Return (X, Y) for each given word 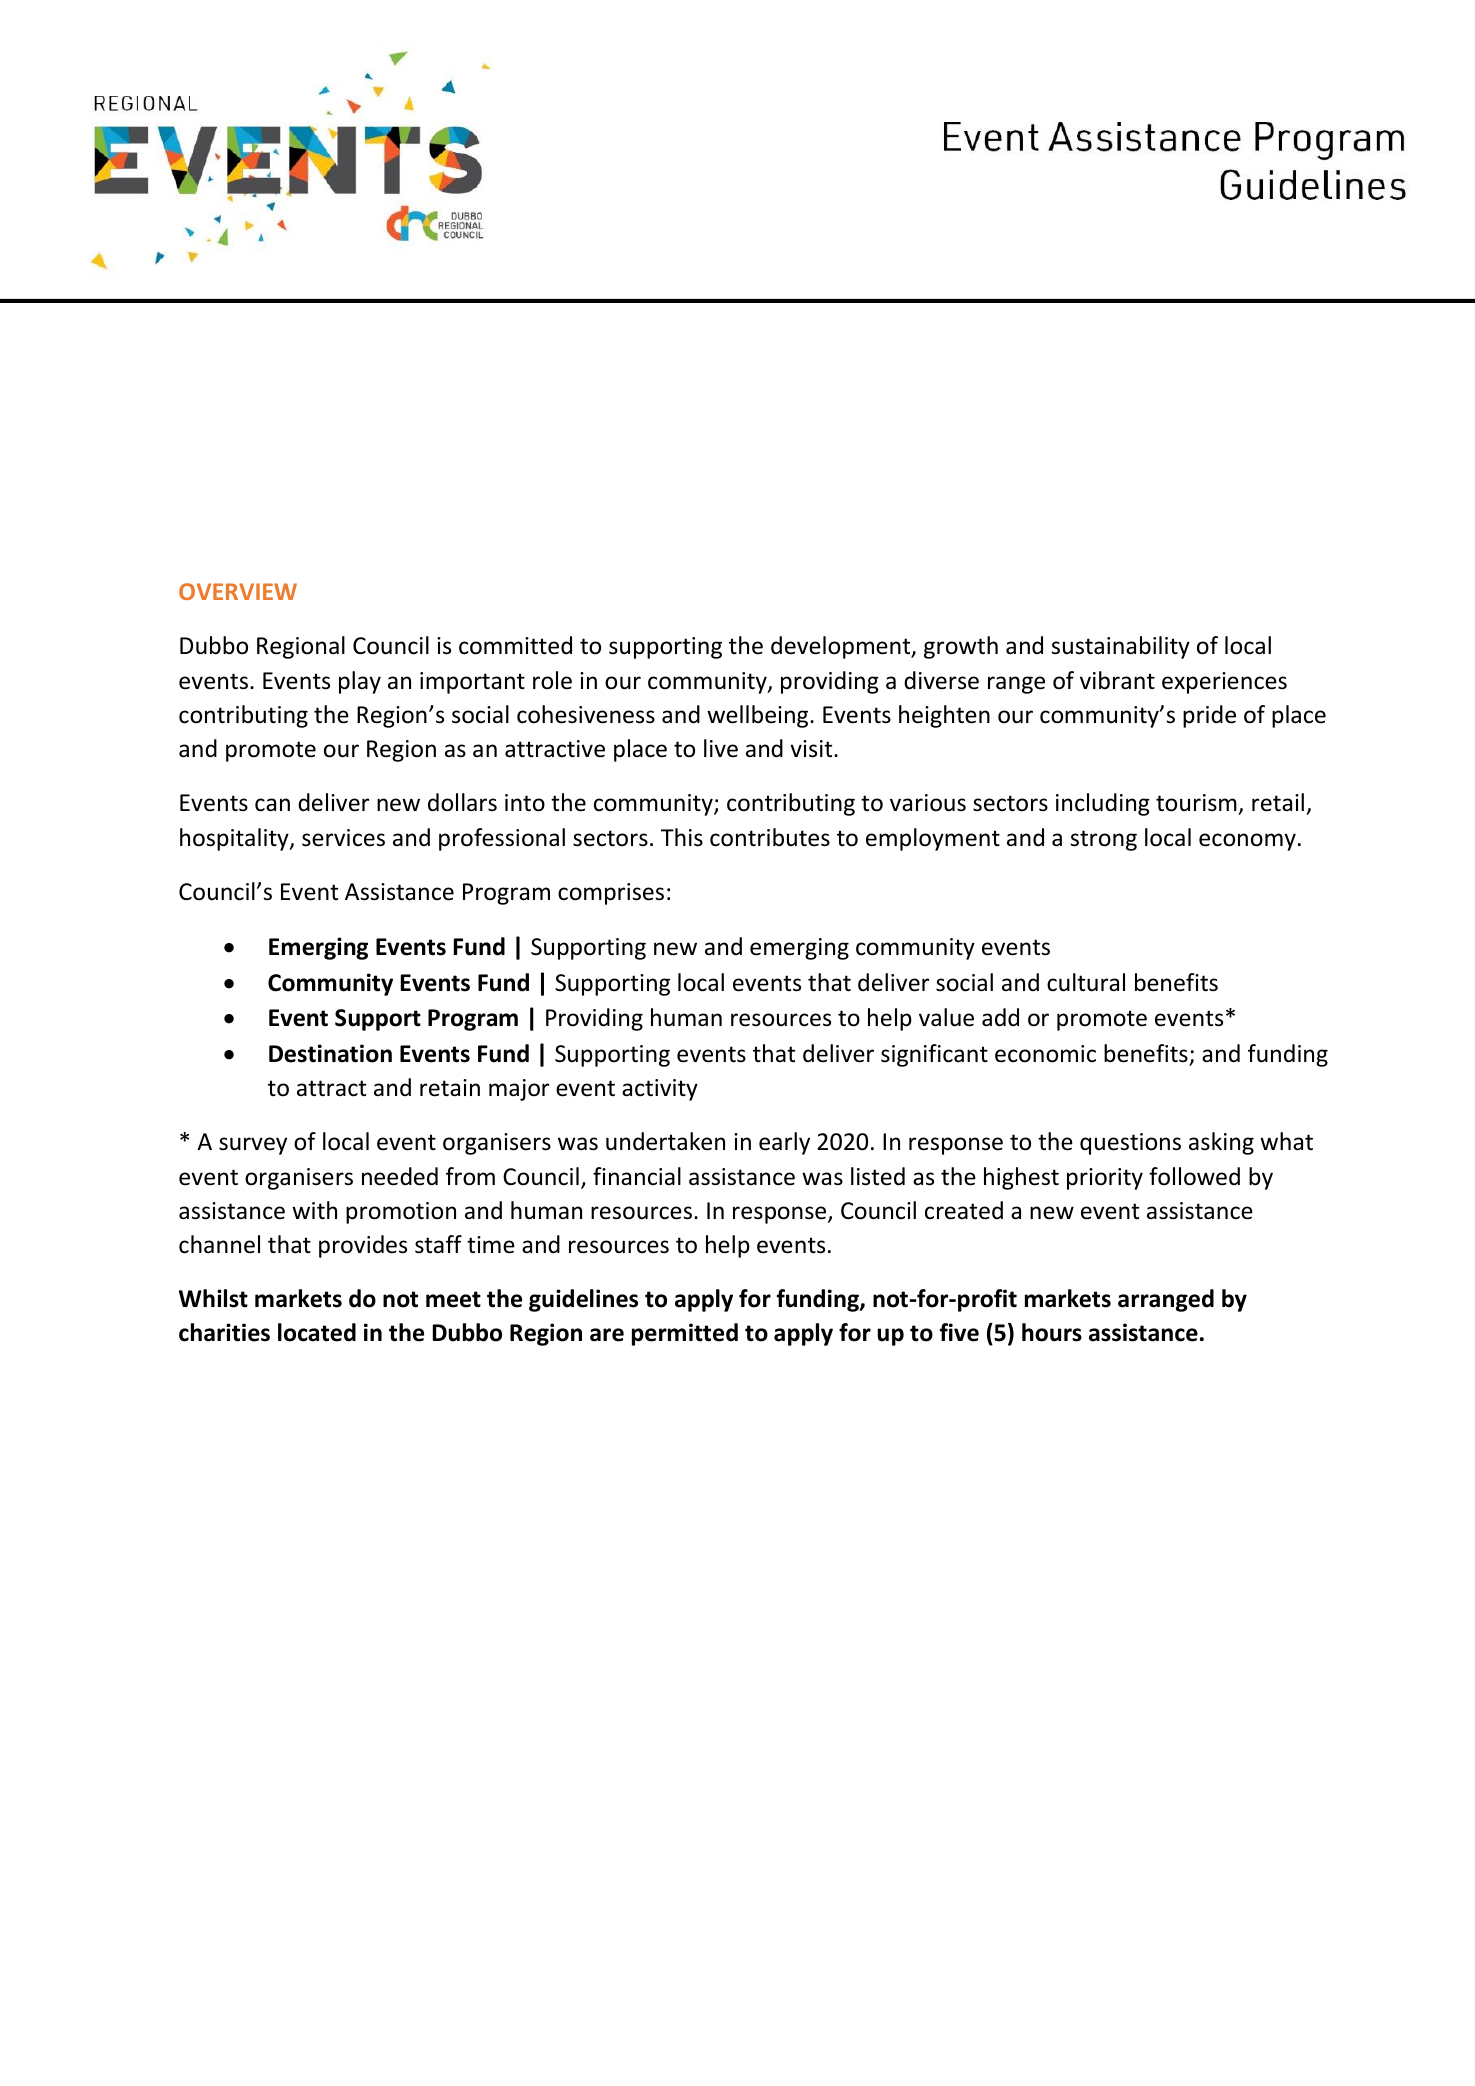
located (317, 1332)
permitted (685, 1334)
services (343, 838)
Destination (330, 1053)
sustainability (1120, 647)
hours (1052, 1332)
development (842, 647)
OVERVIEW (238, 591)
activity (660, 1090)
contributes (770, 837)
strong (1103, 840)
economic (1045, 1054)
